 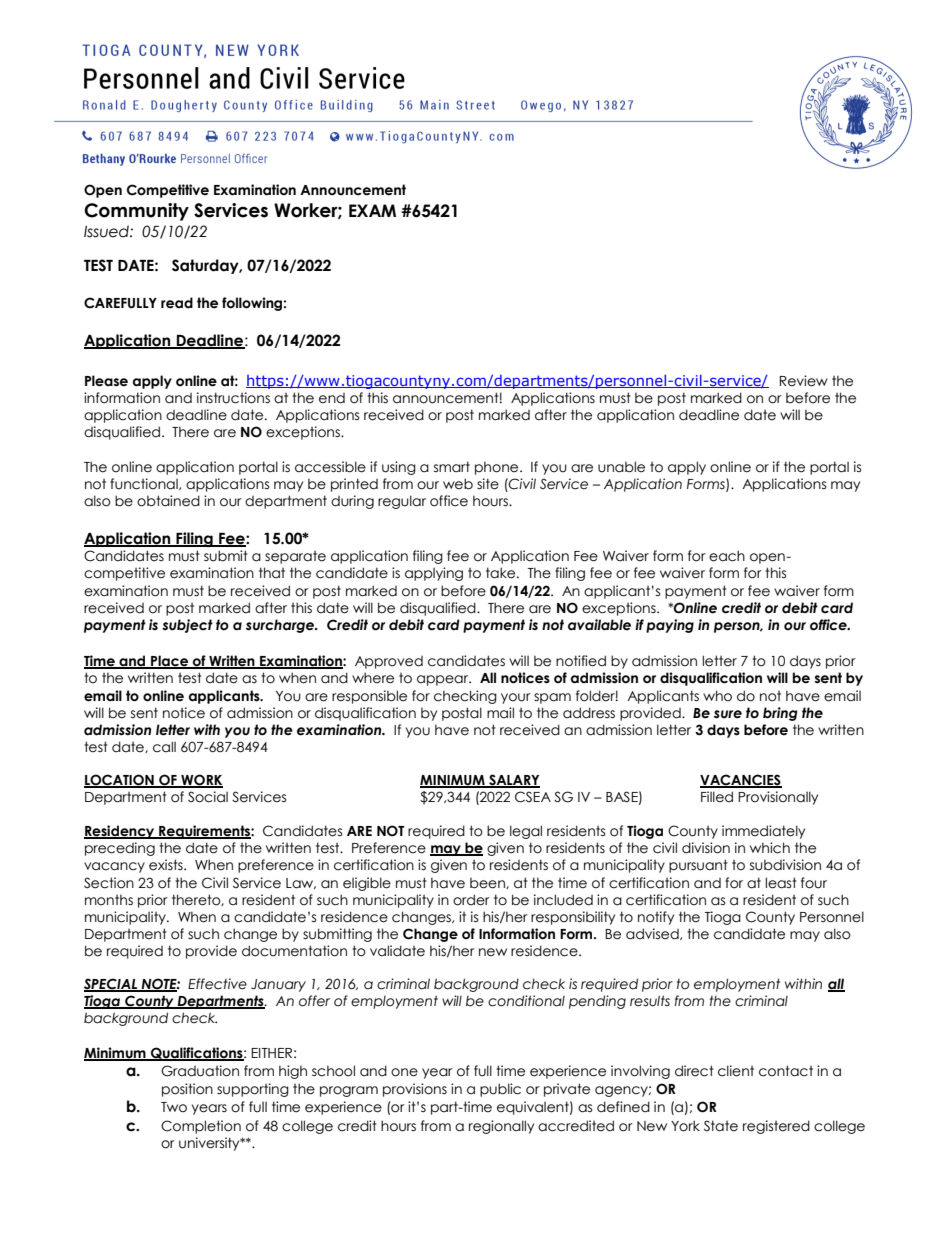 What do you see at coordinates (168, 501) in the document?
I see `obtained` at bounding box center [168, 501].
